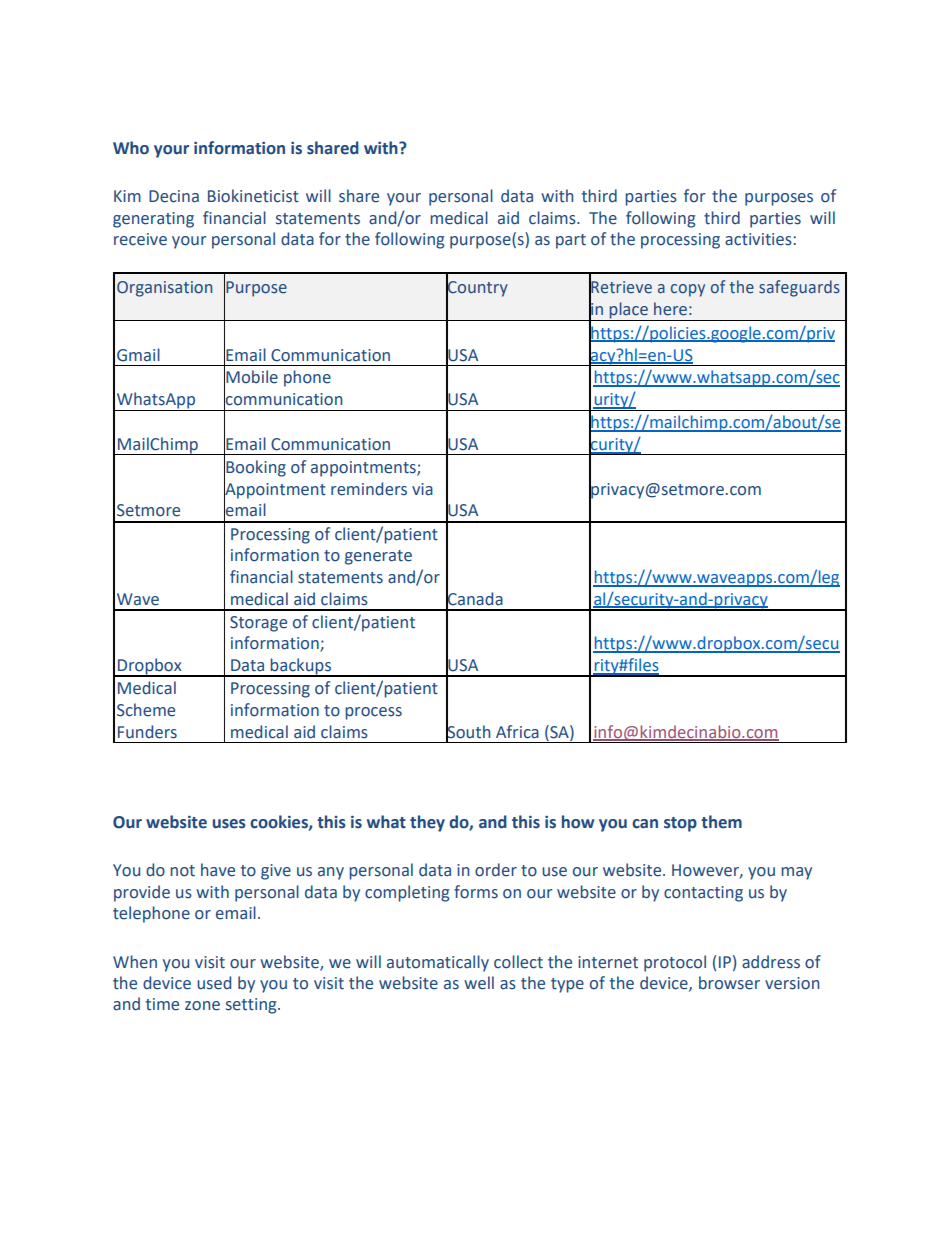  Describe the element at coordinates (422, 489) in the screenshot. I see `via` at that location.
